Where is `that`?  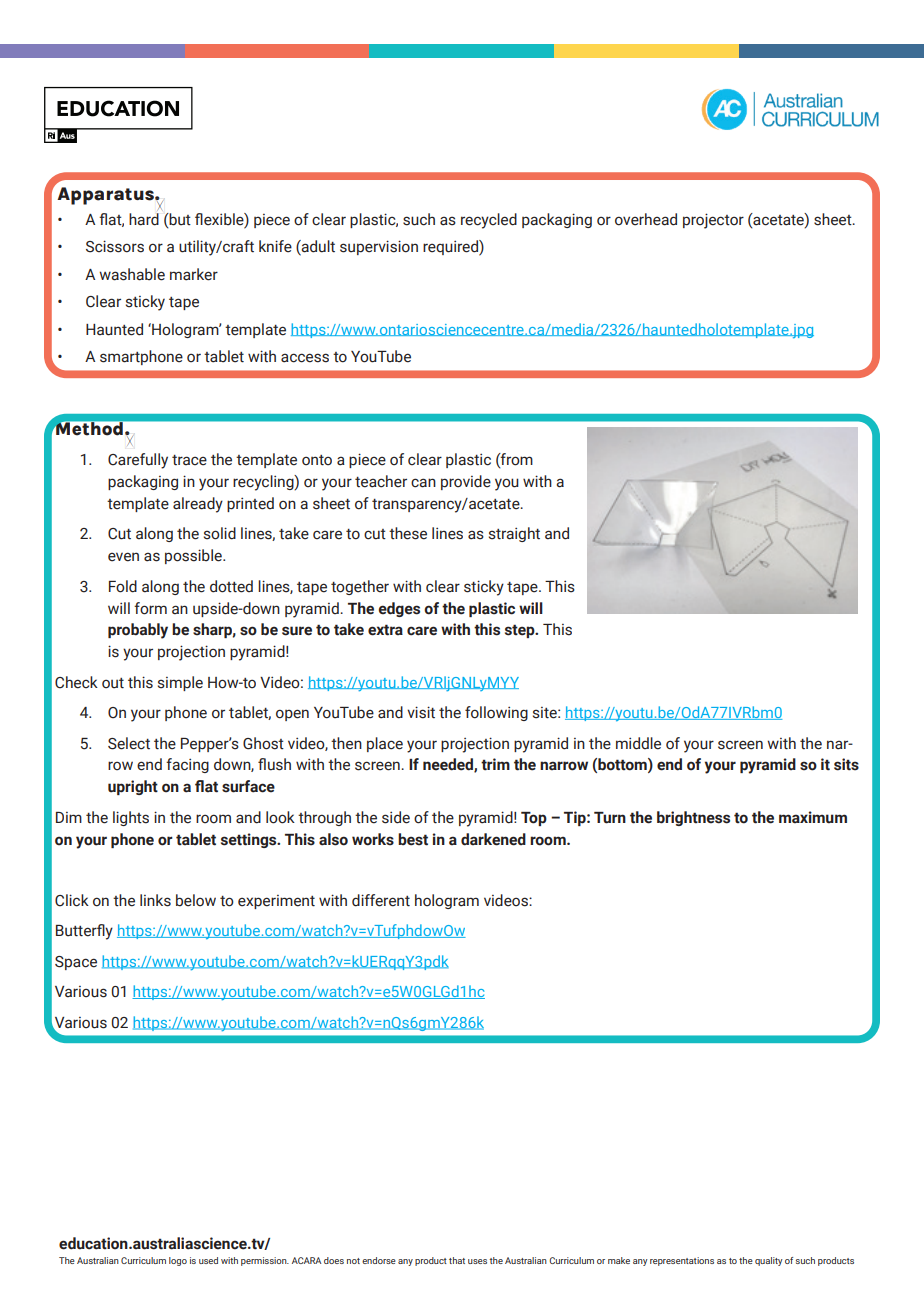 that is located at coordinates (457, 1260).
